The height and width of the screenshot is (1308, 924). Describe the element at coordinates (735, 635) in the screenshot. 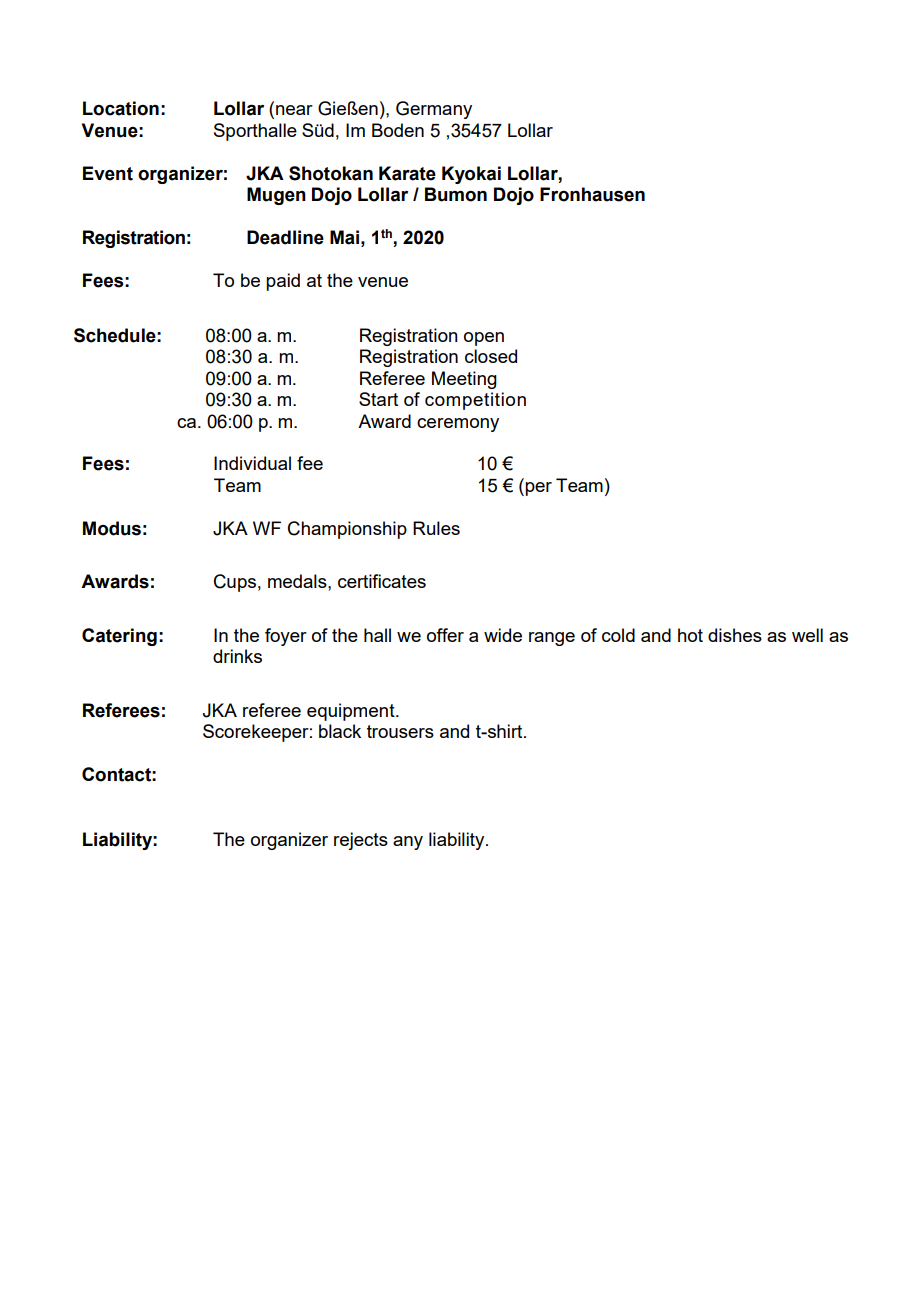

I see `dishes` at that location.
